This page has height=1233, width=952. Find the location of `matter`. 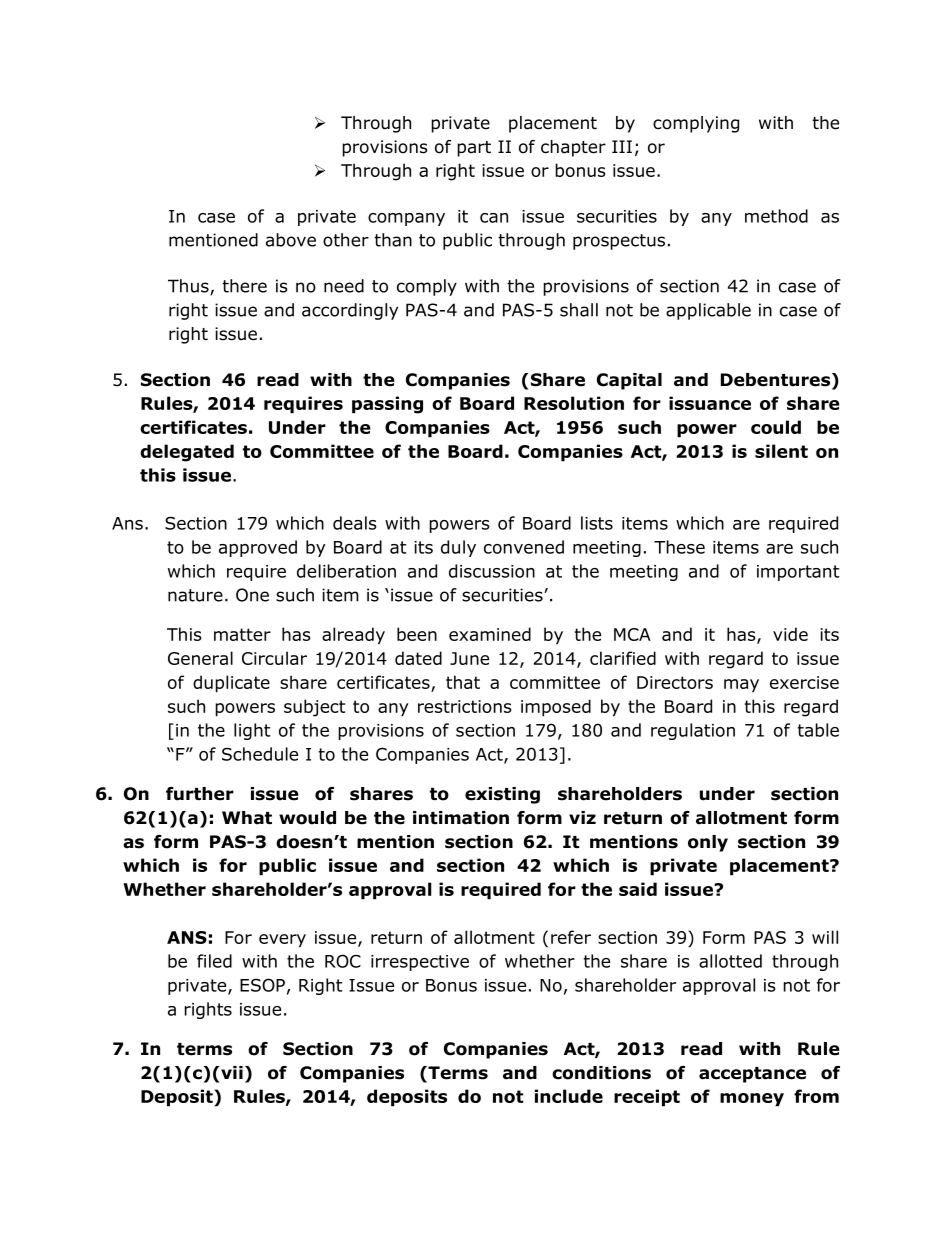

matter is located at coordinates (242, 634).
